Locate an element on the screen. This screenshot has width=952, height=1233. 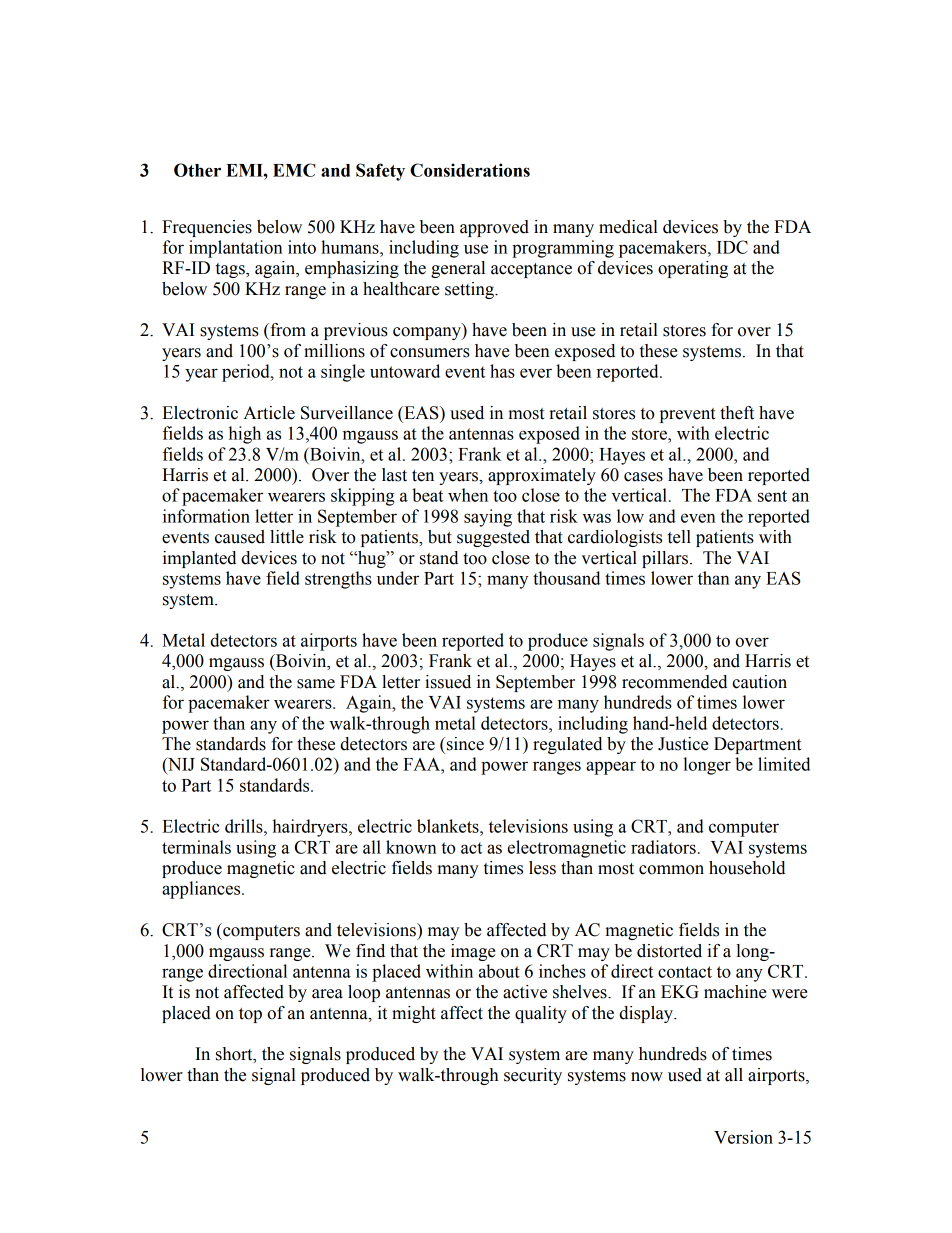
when is located at coordinates (468, 495).
